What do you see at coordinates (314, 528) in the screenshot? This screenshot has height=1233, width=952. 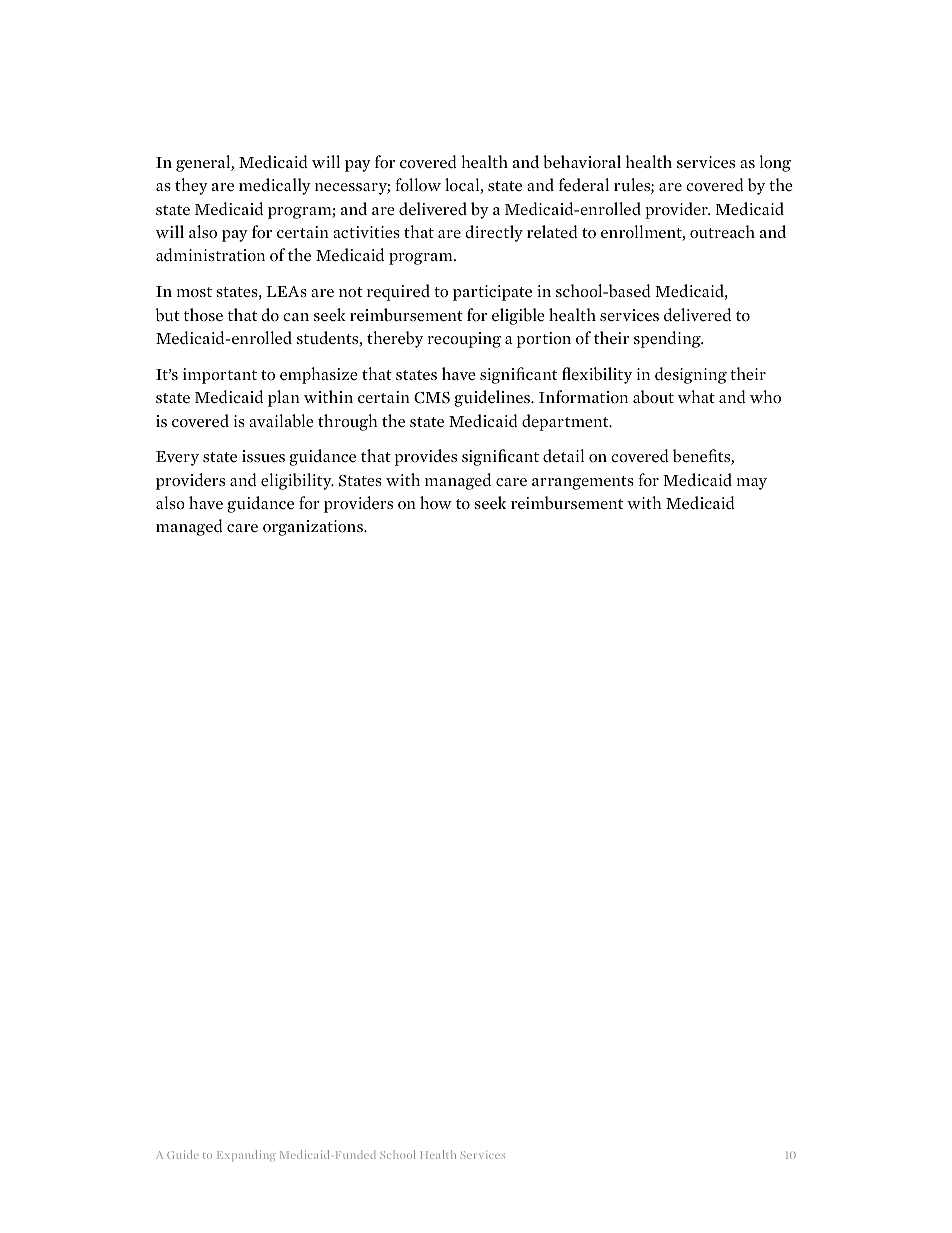 I see `organizations` at bounding box center [314, 528].
